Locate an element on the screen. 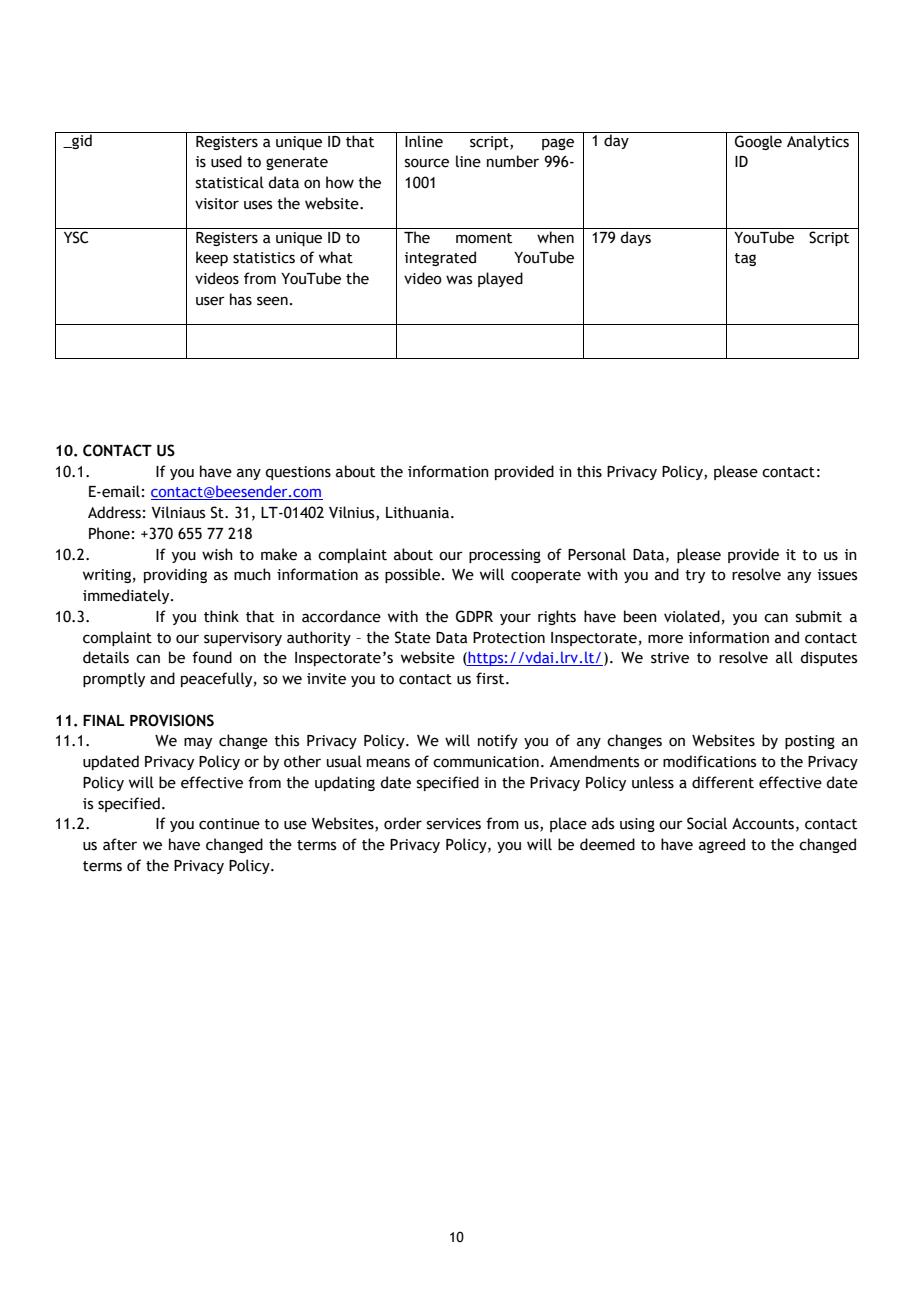 This screenshot has height=1308, width=924. number is located at coordinates (513, 161).
